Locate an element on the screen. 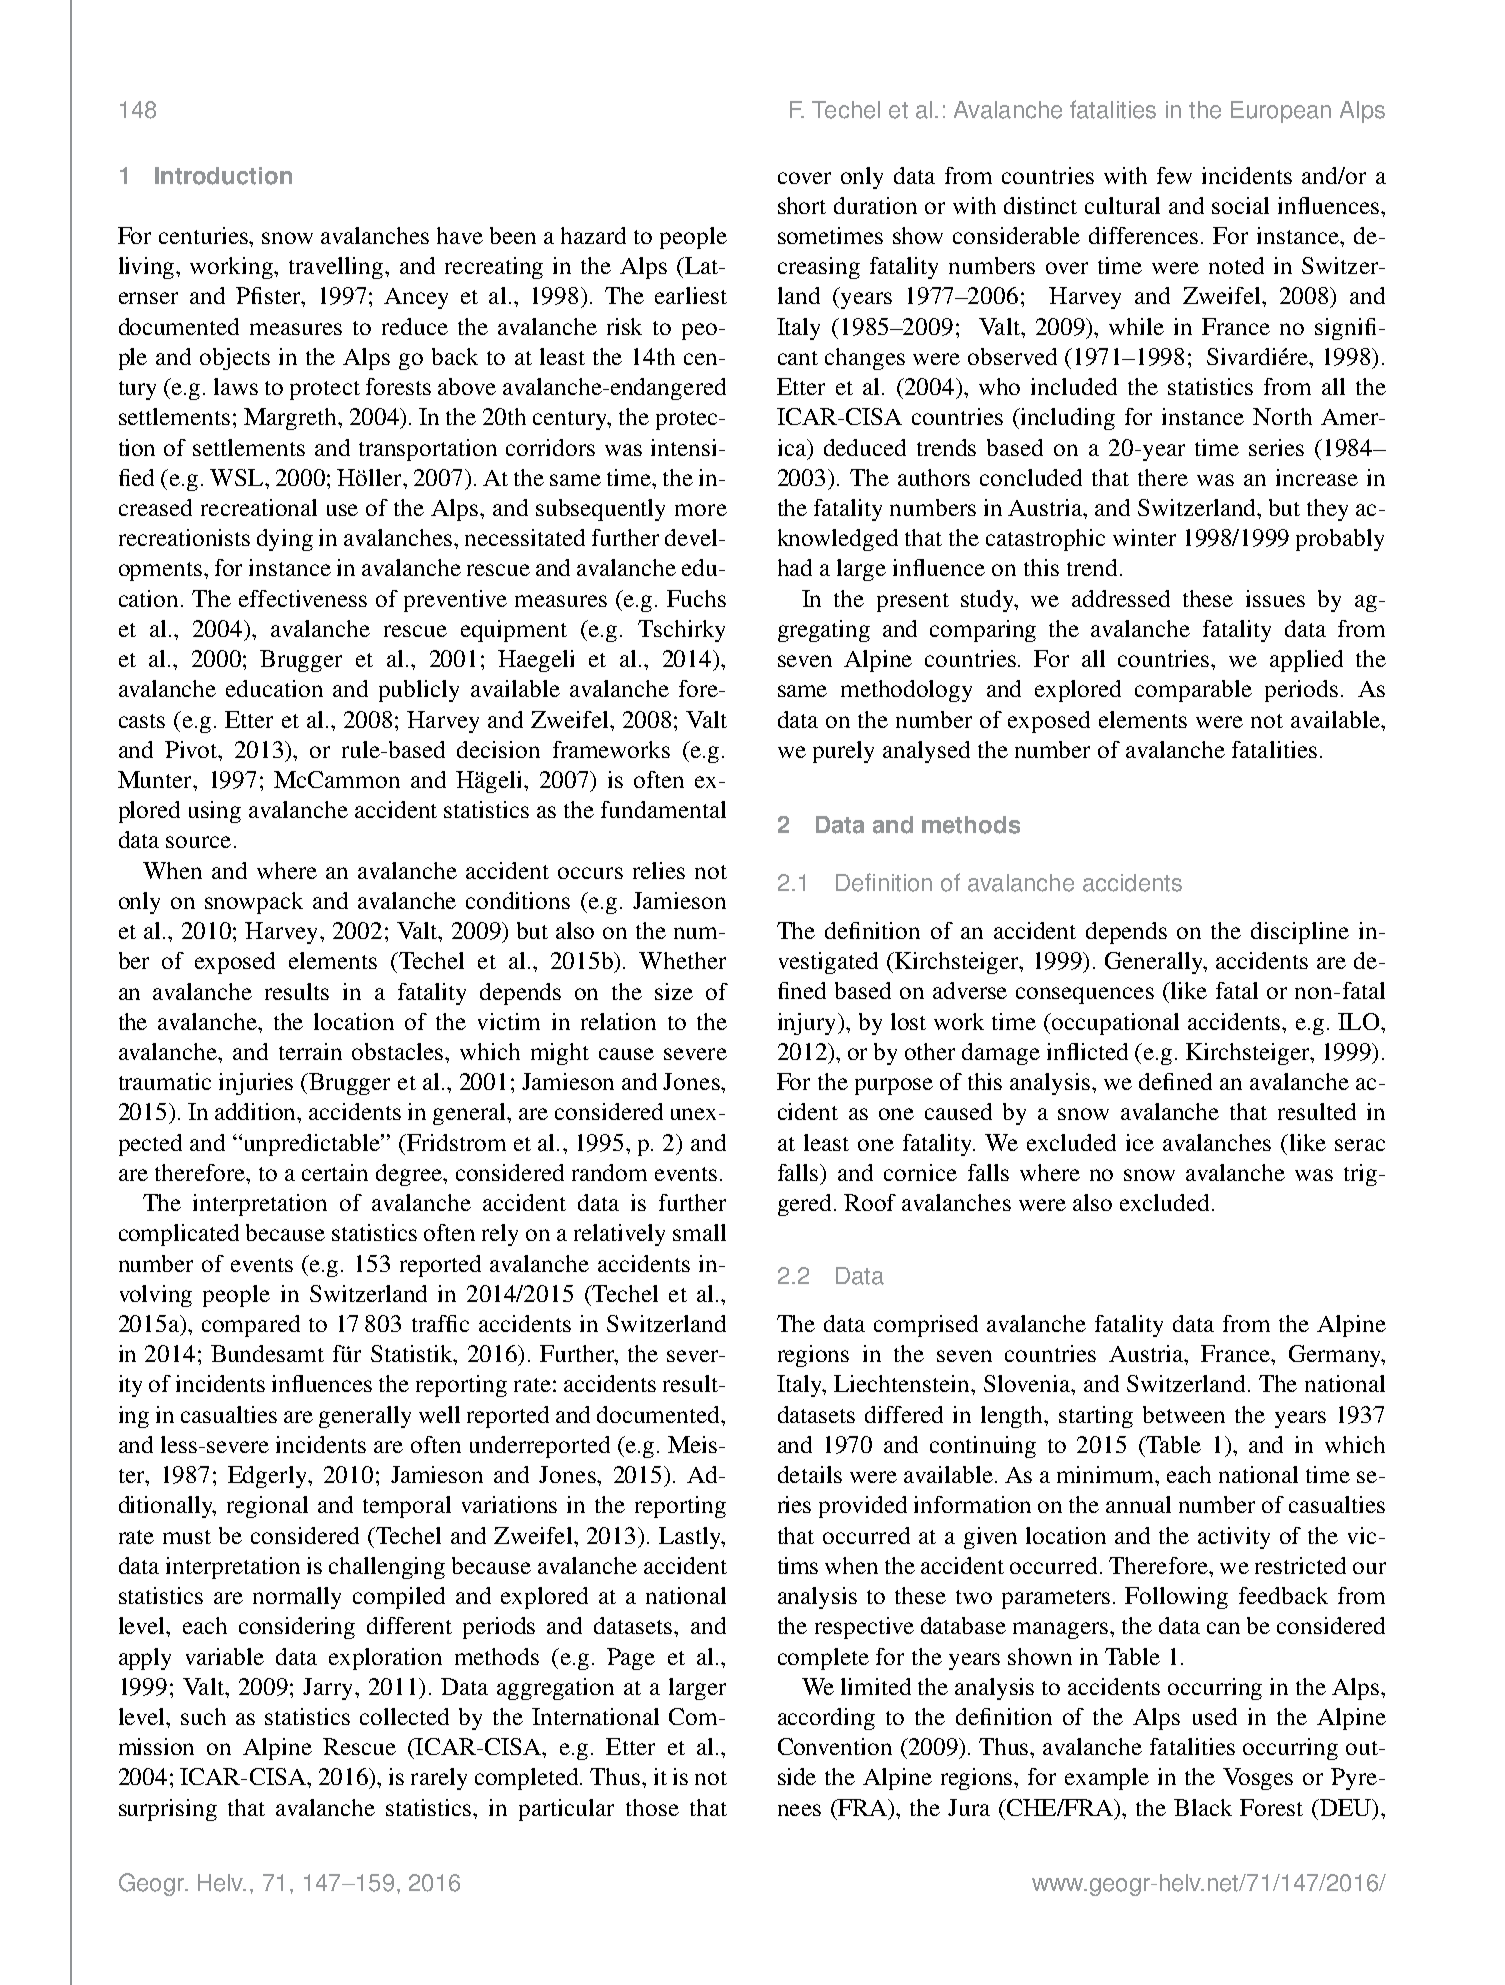  between is located at coordinates (1184, 1414).
